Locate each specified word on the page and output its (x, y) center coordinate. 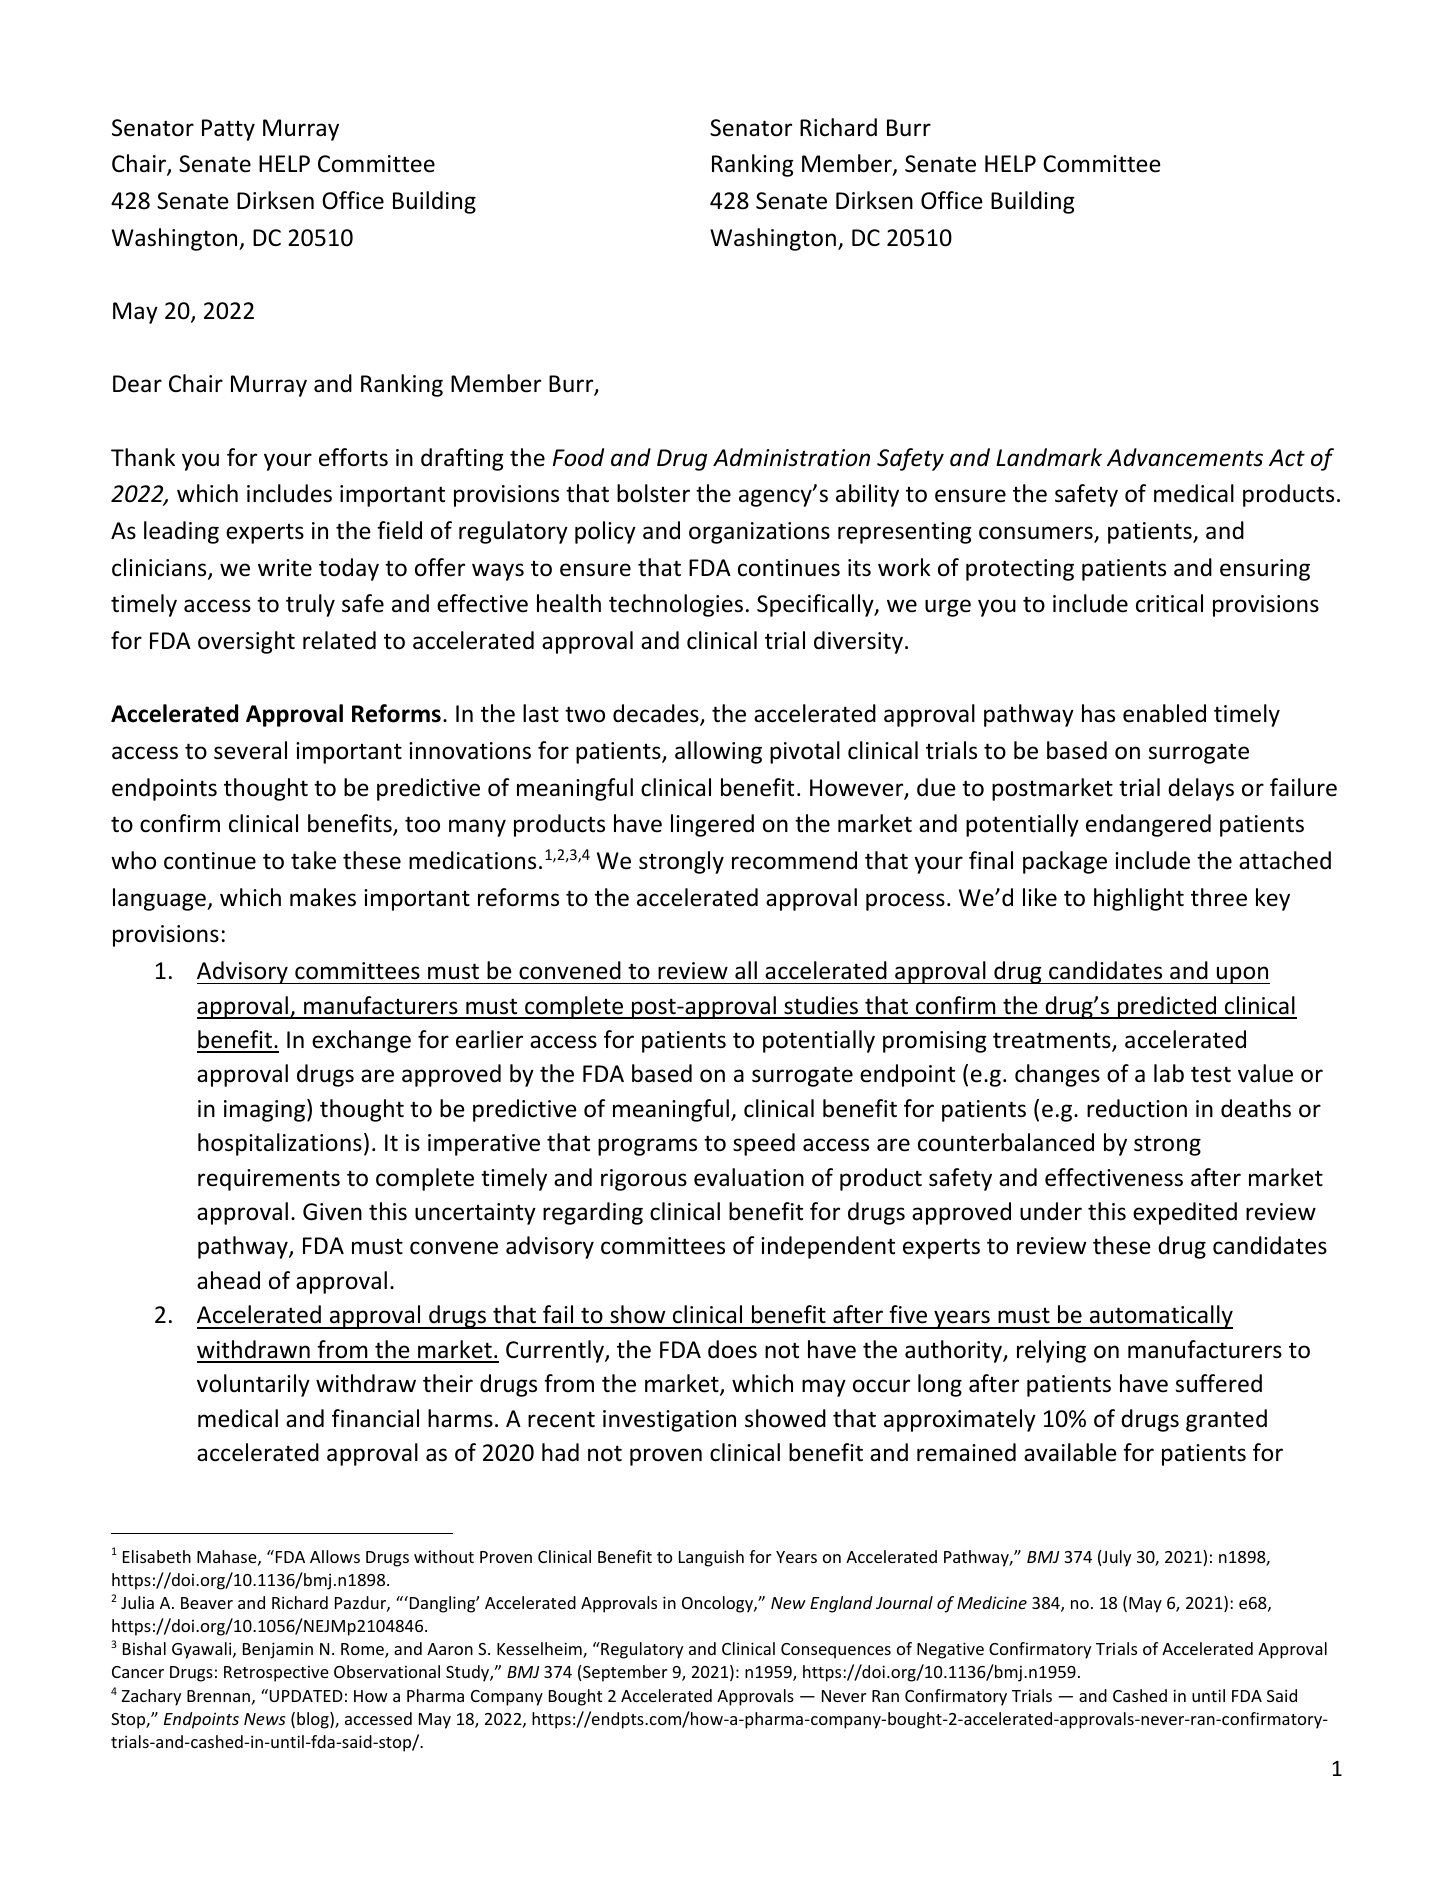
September (624, 1673)
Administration (791, 457)
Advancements (1185, 457)
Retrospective (276, 1674)
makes (323, 897)
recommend (794, 860)
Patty (228, 130)
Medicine (992, 1602)
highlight (1139, 899)
